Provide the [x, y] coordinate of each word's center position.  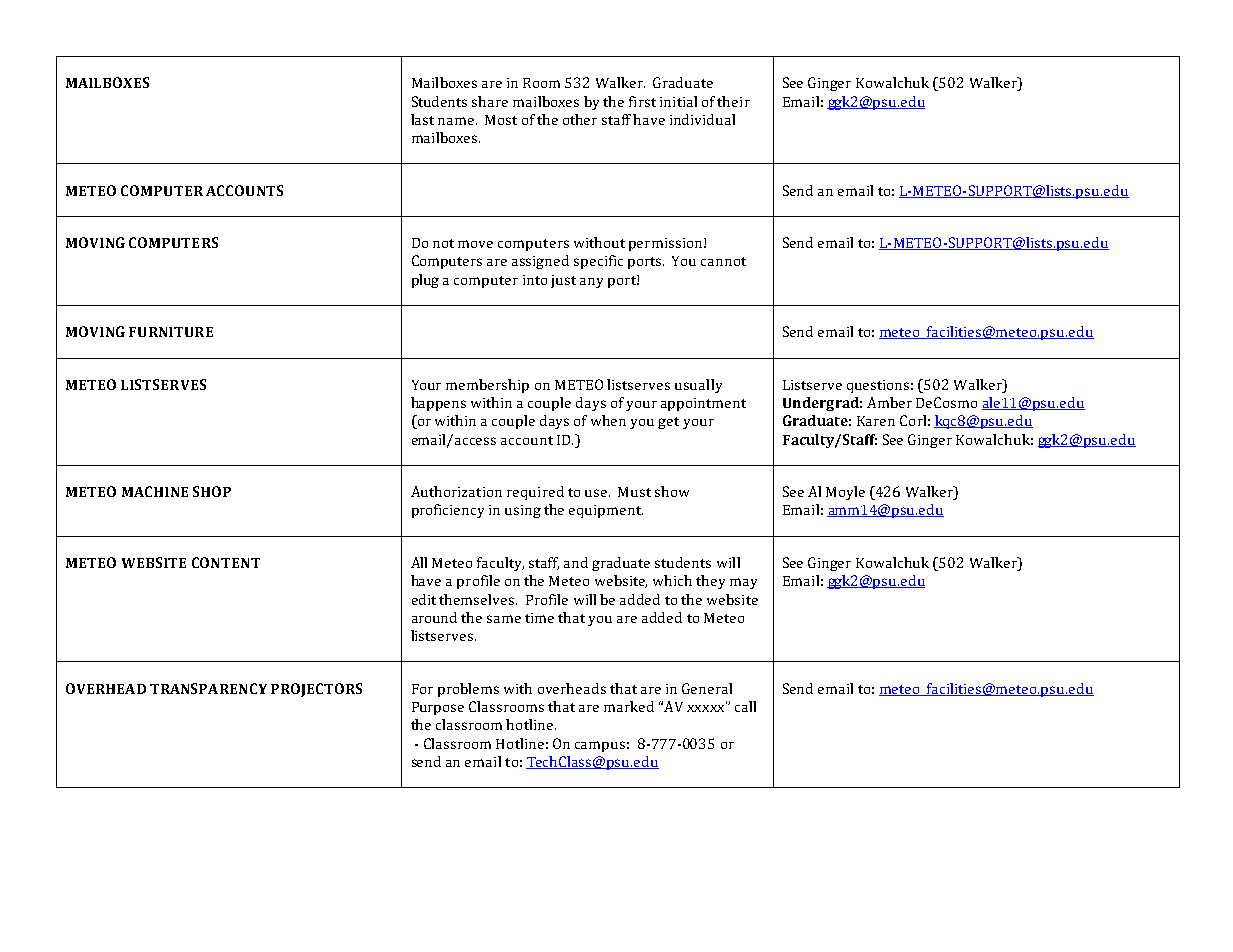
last [422, 119]
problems [468, 690]
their [733, 101]
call [745, 706]
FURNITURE [171, 332]
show [672, 491]
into [535, 280]
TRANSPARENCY [208, 688]
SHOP [212, 491]
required [535, 493]
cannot [723, 261]
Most [501, 120]
